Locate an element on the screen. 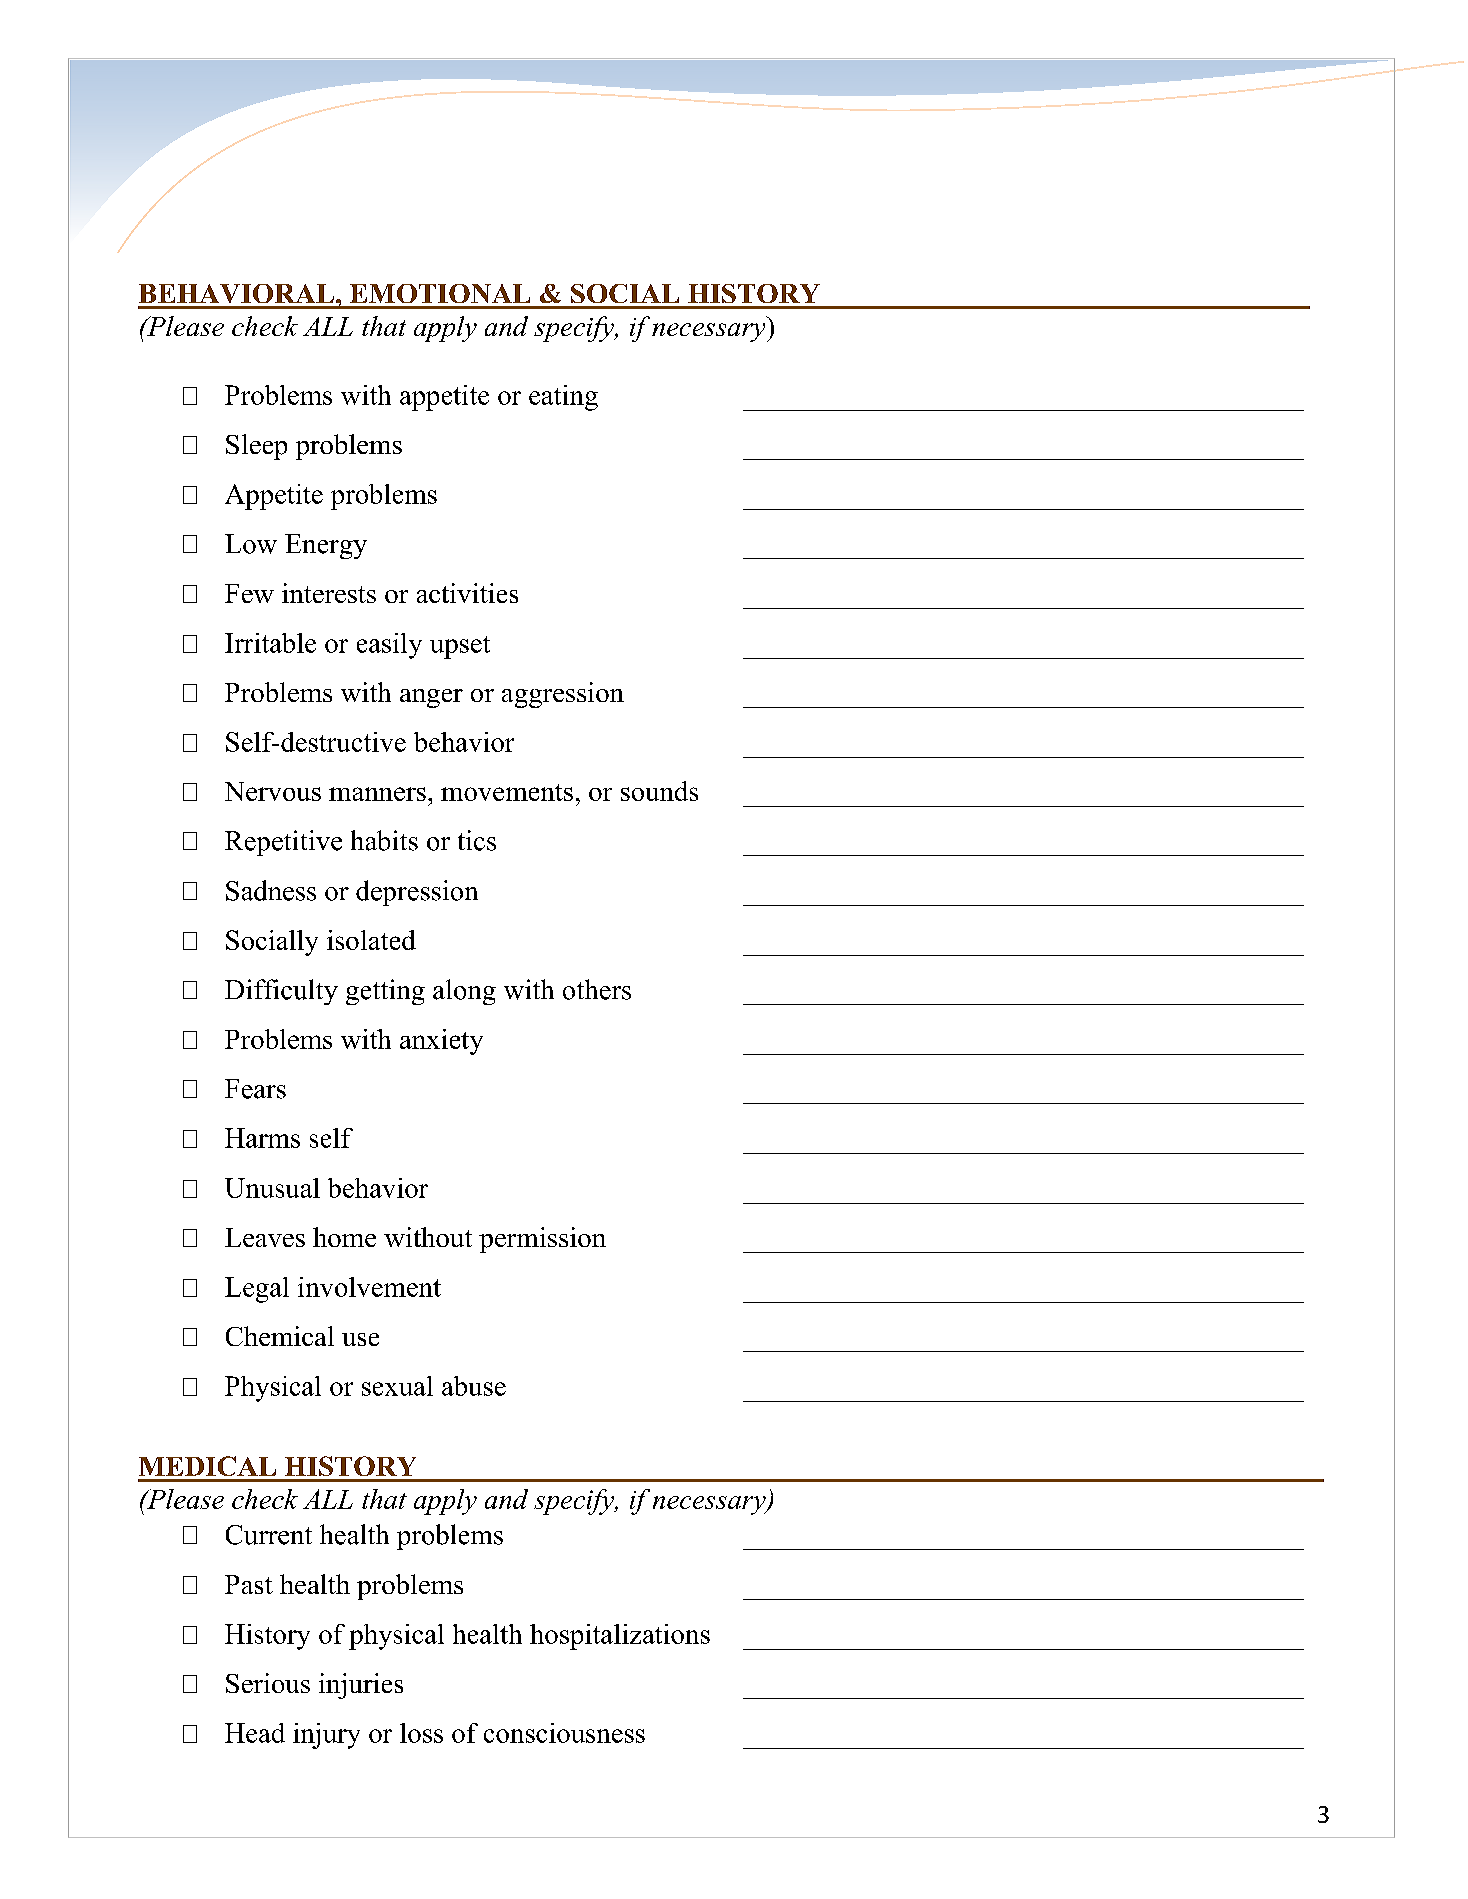 Image resolution: width=1468 pixels, height=1899 pixels. eating is located at coordinates (563, 398).
